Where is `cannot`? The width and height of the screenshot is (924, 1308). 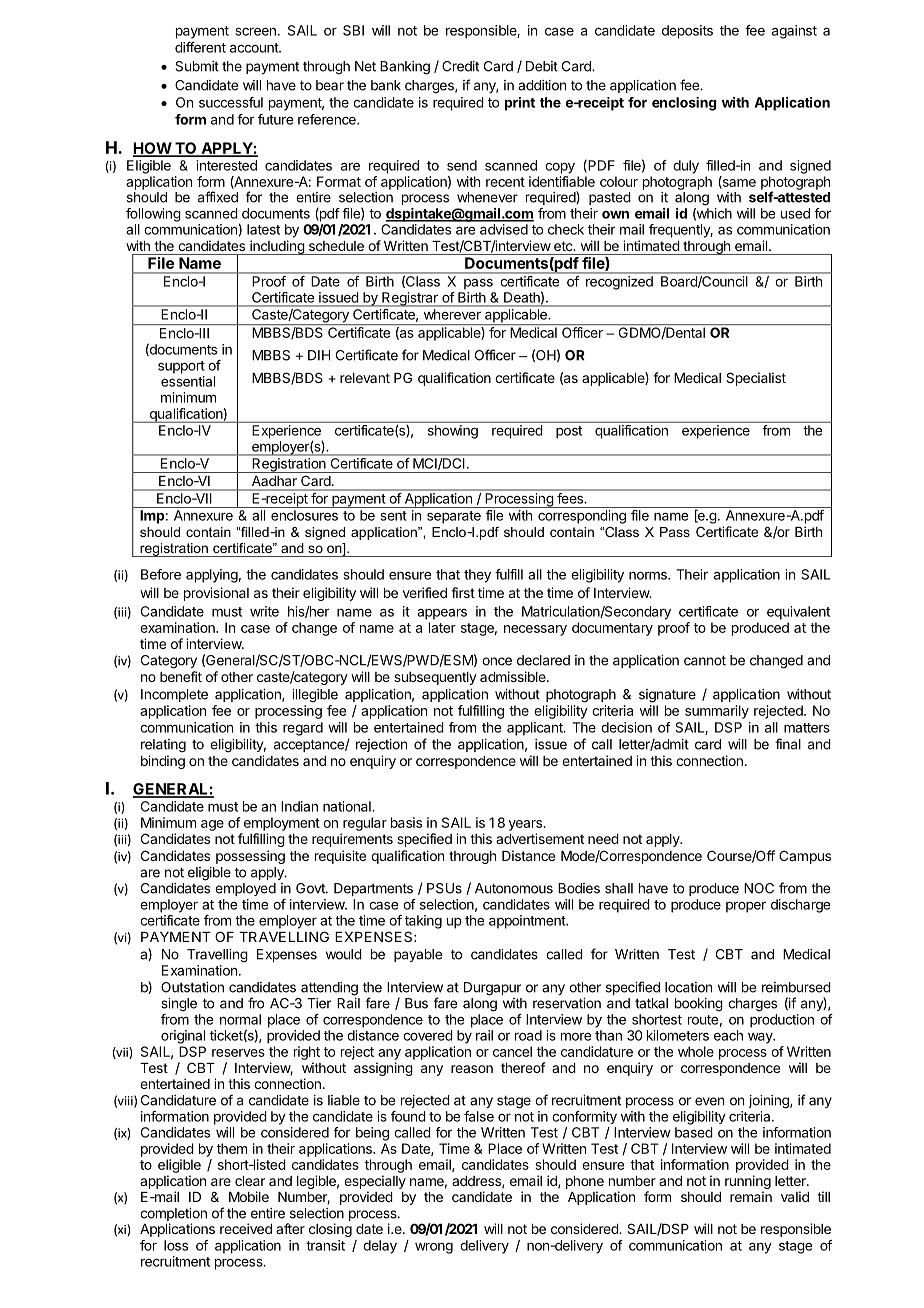 cannot is located at coordinates (705, 660).
